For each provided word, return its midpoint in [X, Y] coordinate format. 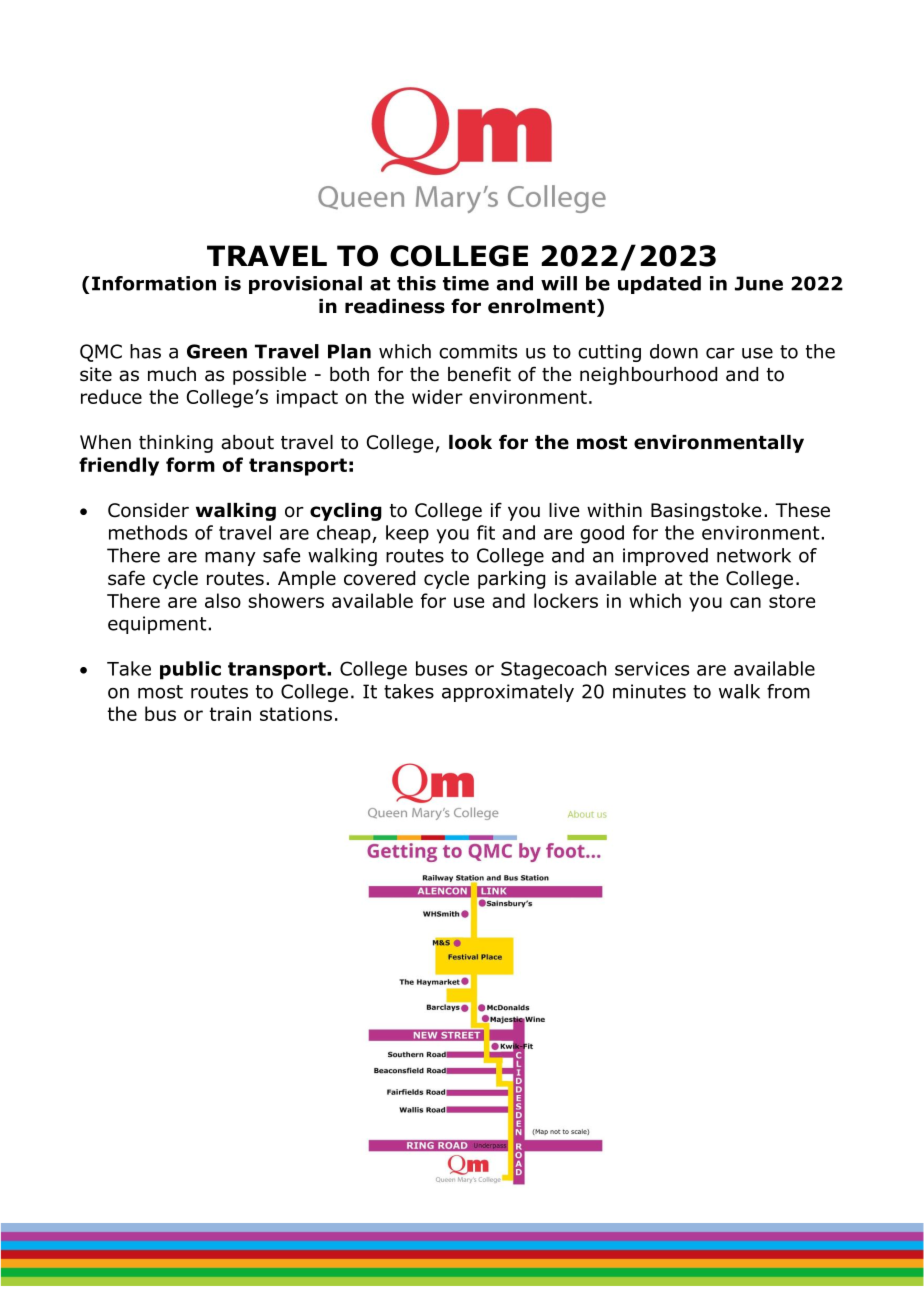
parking [511, 580]
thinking [176, 444]
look [470, 442]
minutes [649, 691]
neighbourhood [648, 376]
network [754, 555]
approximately [508, 693]
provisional [305, 285]
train [230, 714]
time [466, 283]
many [230, 559]
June [759, 283]
